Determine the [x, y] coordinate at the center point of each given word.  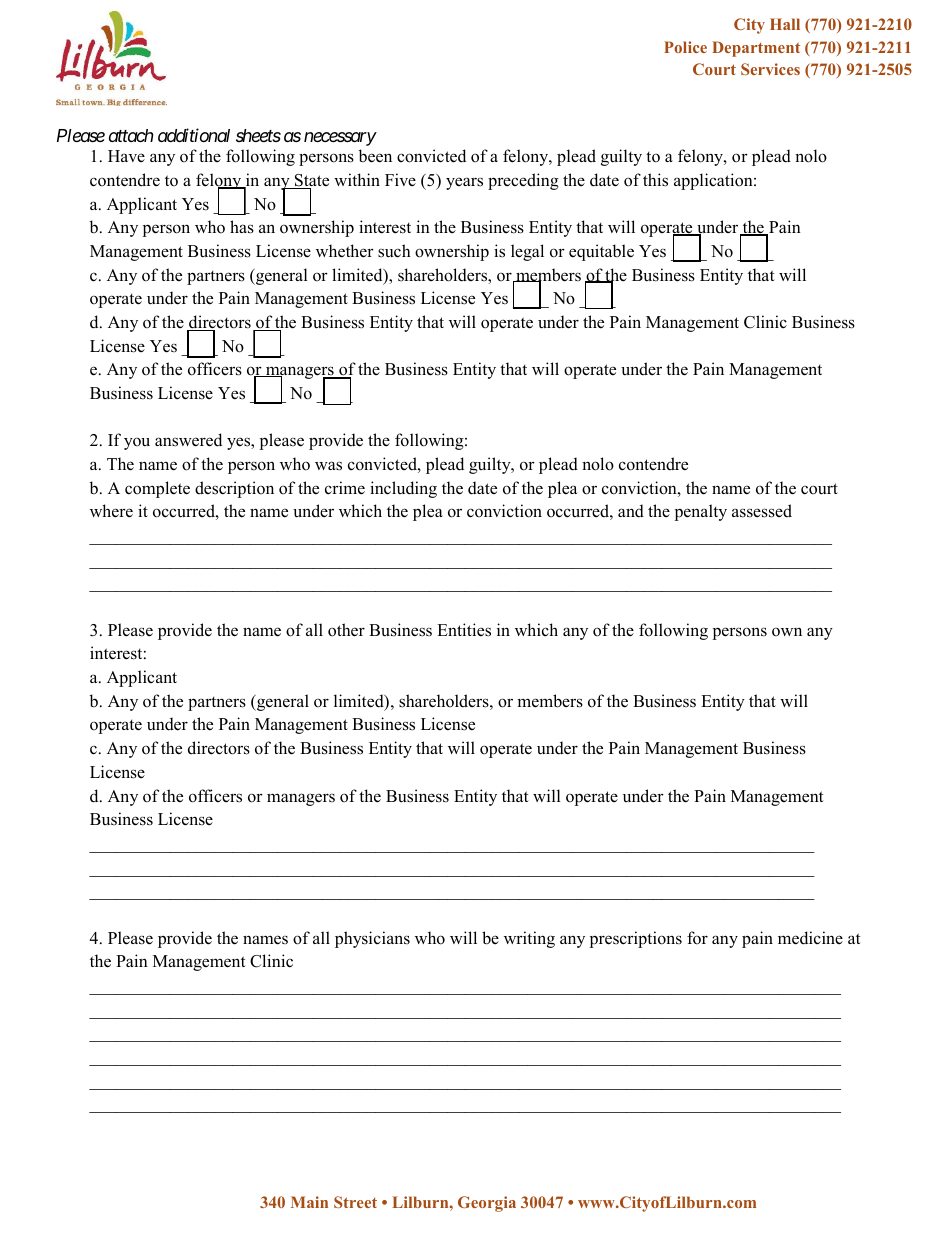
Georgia [487, 1204]
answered [188, 440]
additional [194, 135]
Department [756, 49]
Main [309, 1202]
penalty [701, 512]
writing [529, 939]
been [375, 156]
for [697, 938]
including [403, 489]
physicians [372, 939]
